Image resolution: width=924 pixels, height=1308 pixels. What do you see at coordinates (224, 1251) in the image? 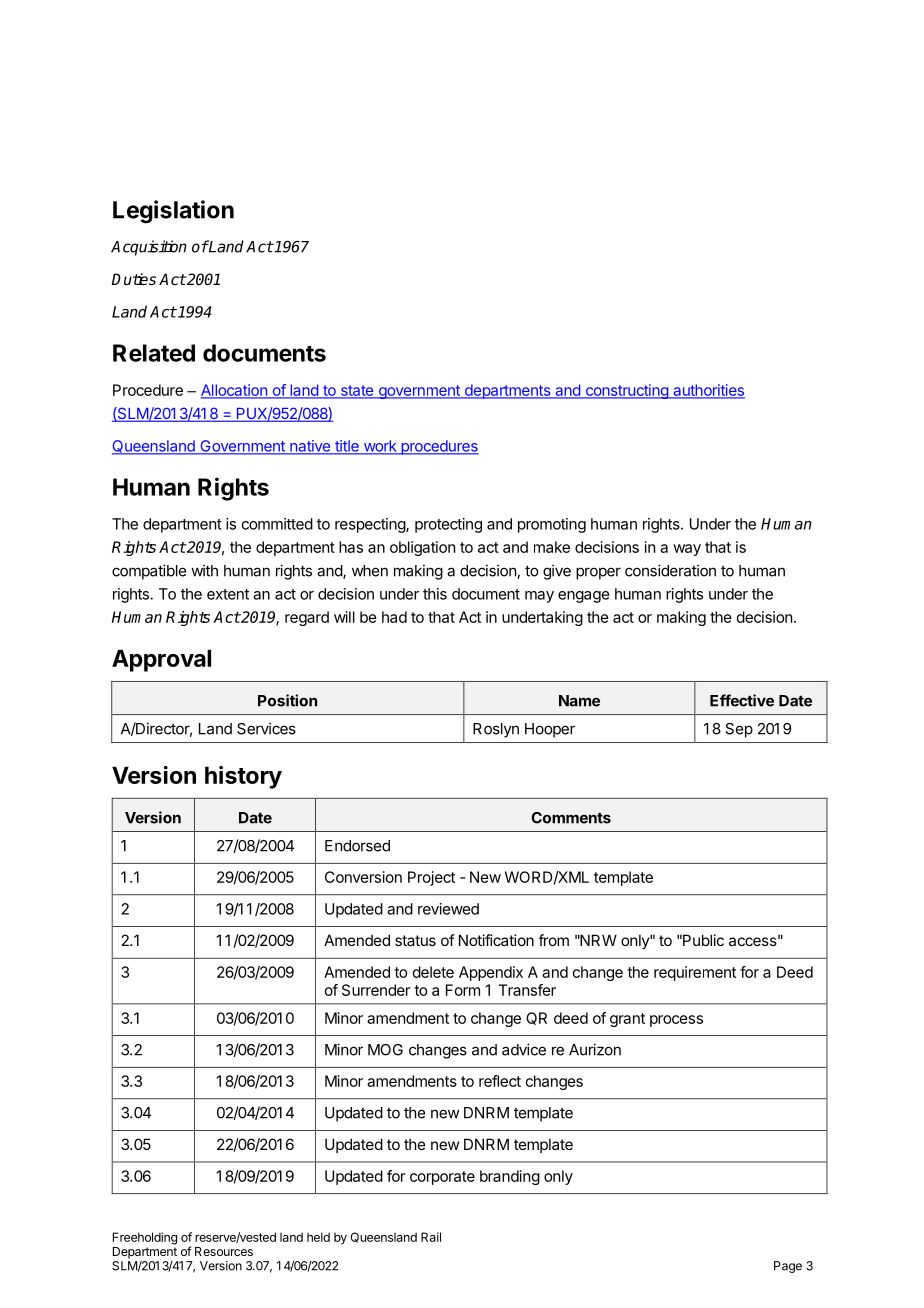
I see `Resources` at bounding box center [224, 1251].
